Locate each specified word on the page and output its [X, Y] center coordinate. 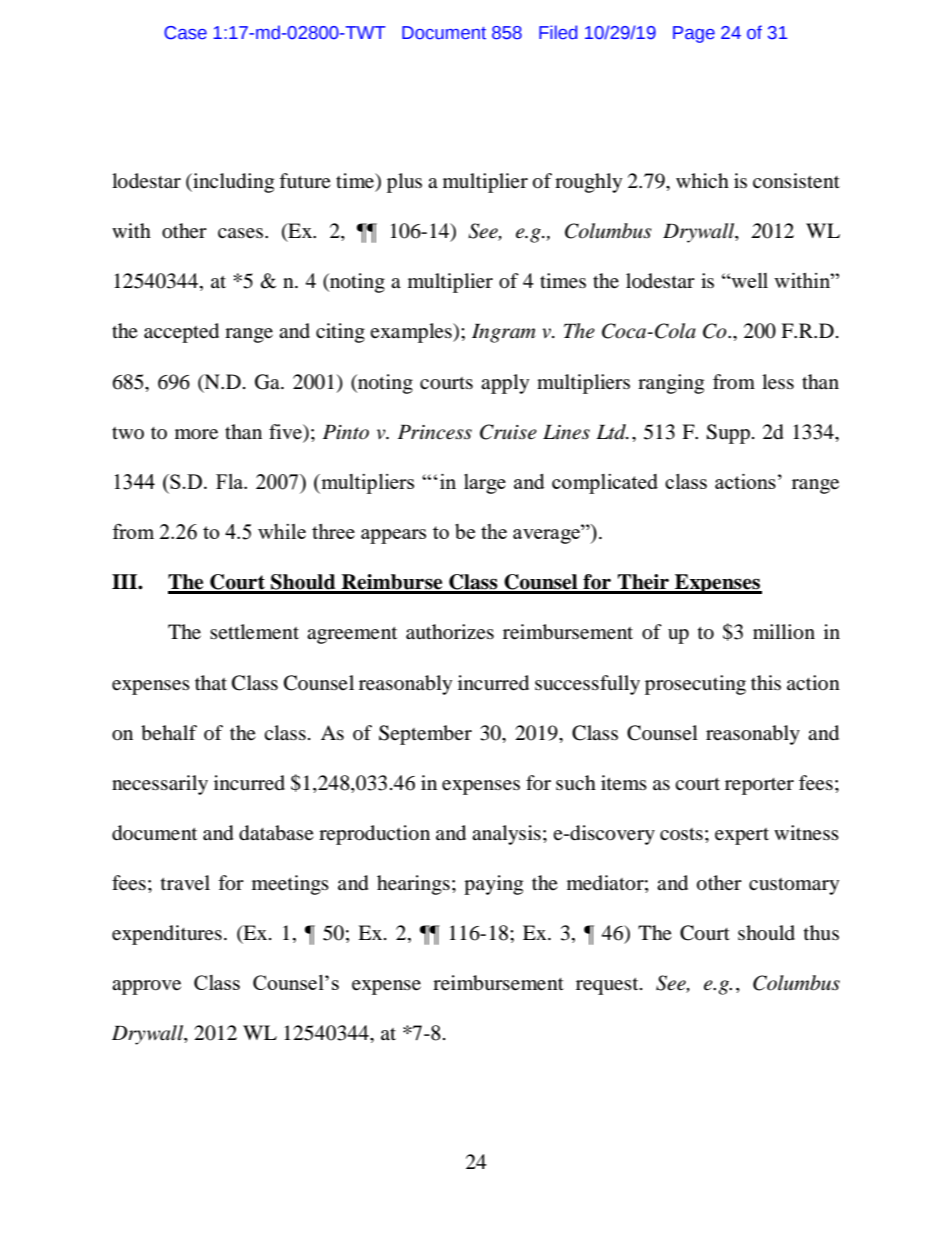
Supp [728, 434]
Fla [230, 481]
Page [694, 34]
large [485, 484]
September [425, 735]
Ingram [503, 333]
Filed [558, 32]
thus [821, 933]
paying [493, 885]
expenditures [167, 935]
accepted [181, 333]
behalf [169, 733]
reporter [759, 786]
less [778, 382]
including [232, 183]
